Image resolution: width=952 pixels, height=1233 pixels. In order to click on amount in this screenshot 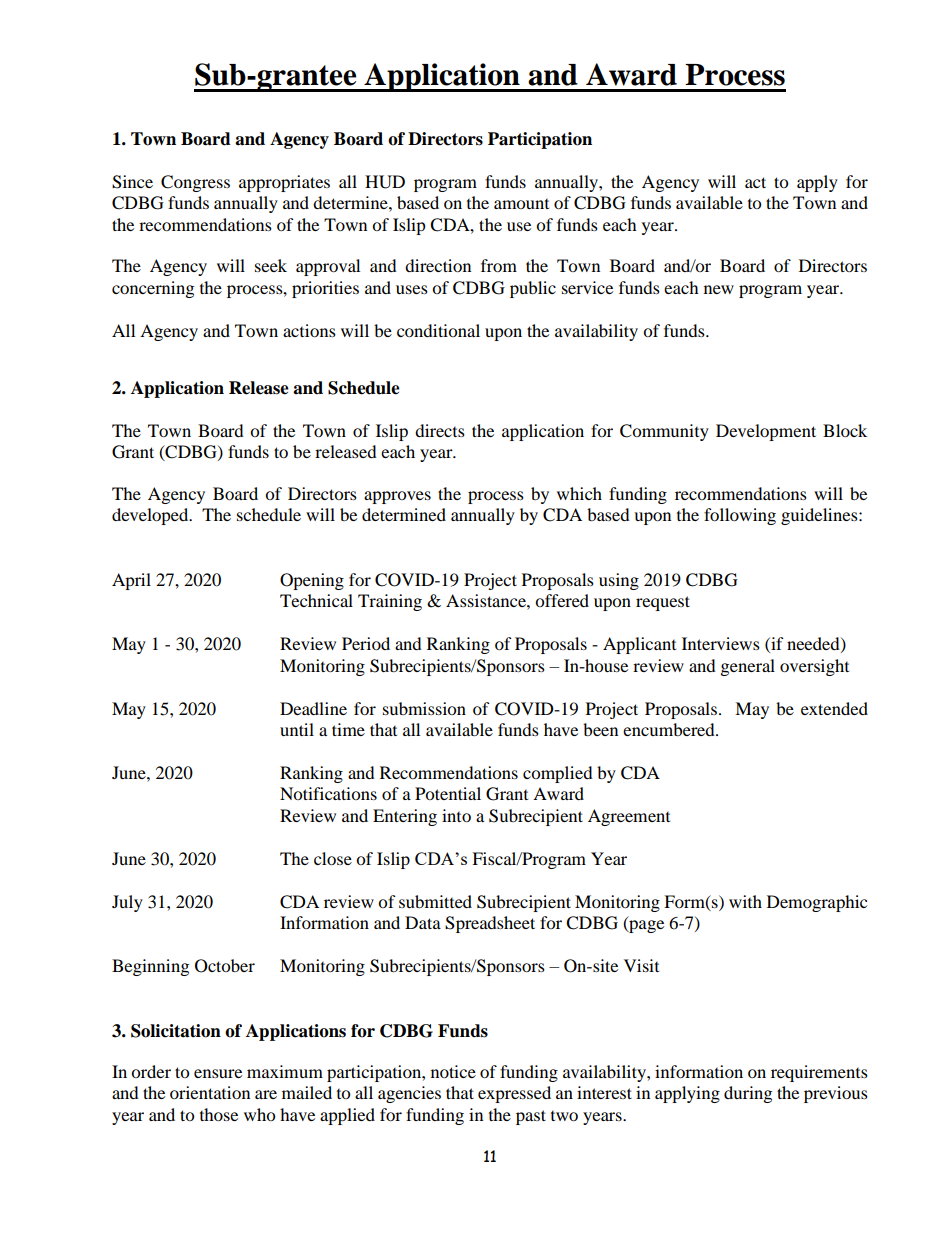, I will do `click(521, 204)`.
